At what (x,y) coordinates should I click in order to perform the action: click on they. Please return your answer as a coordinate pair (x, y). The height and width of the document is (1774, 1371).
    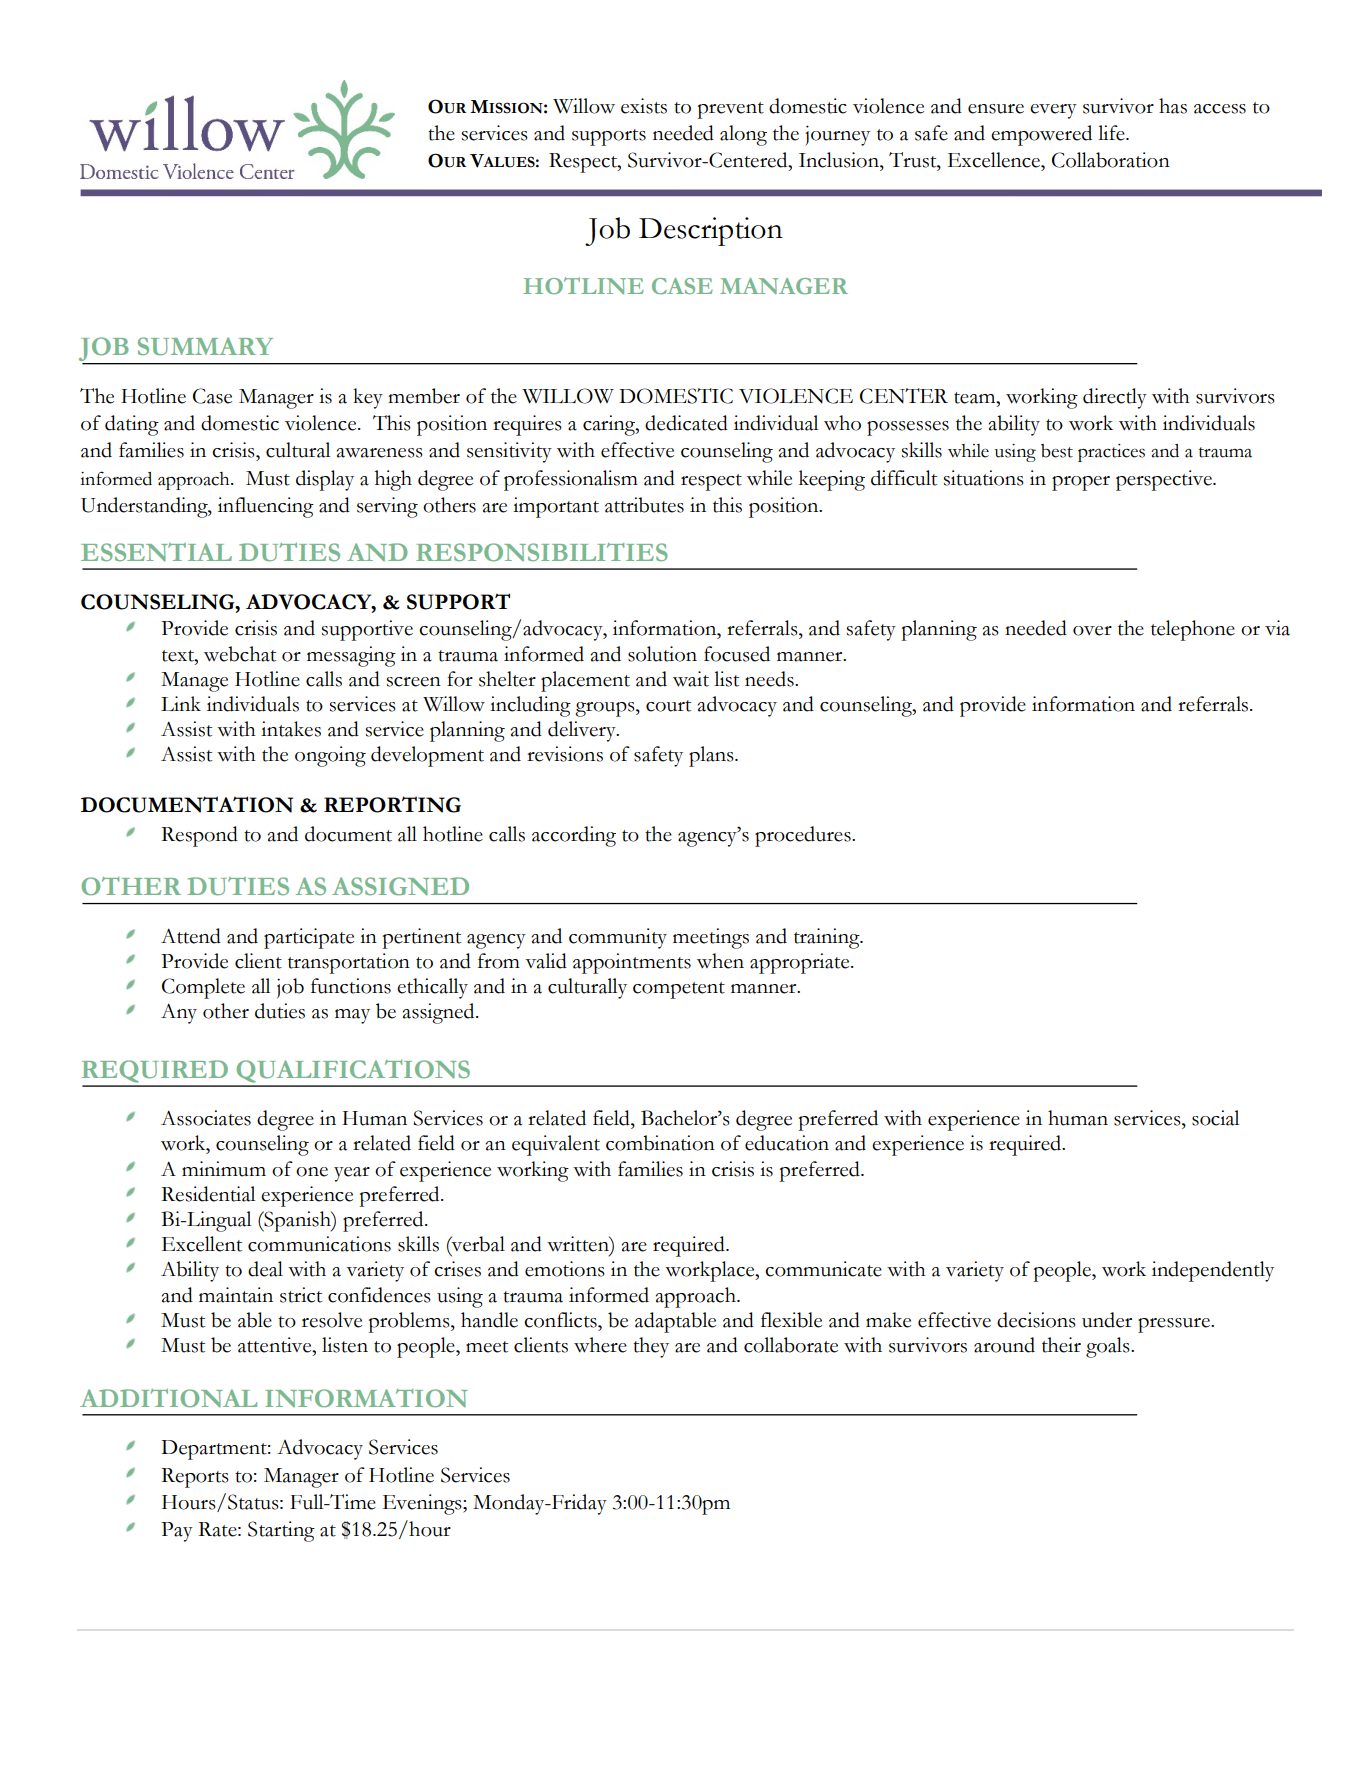
    Looking at the image, I should click on (651, 1347).
